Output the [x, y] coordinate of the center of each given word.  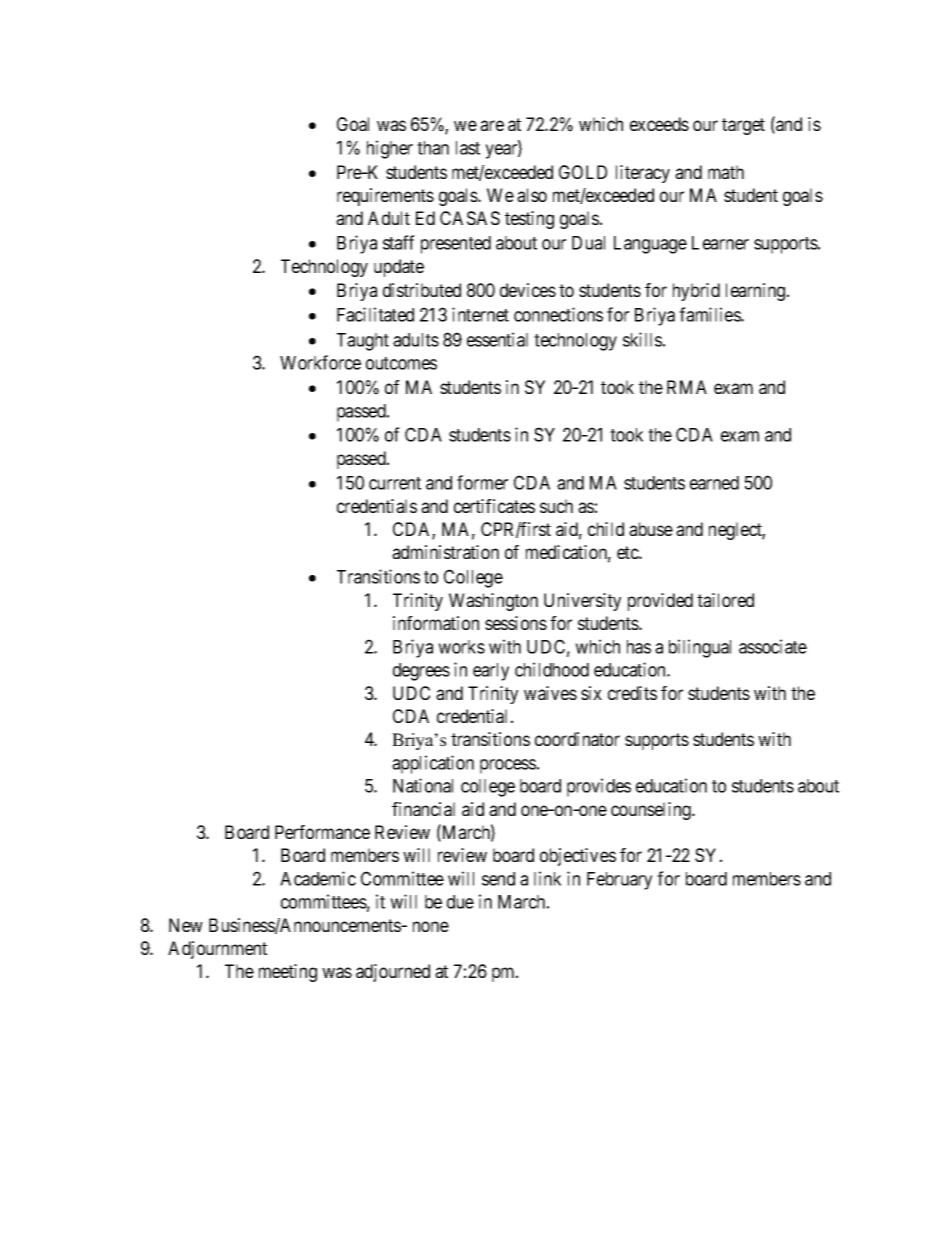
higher [390, 149]
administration [445, 552]
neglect [737, 531]
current [395, 483]
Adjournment [217, 950]
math [726, 172]
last [468, 148]
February [619, 881]
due [460, 902]
